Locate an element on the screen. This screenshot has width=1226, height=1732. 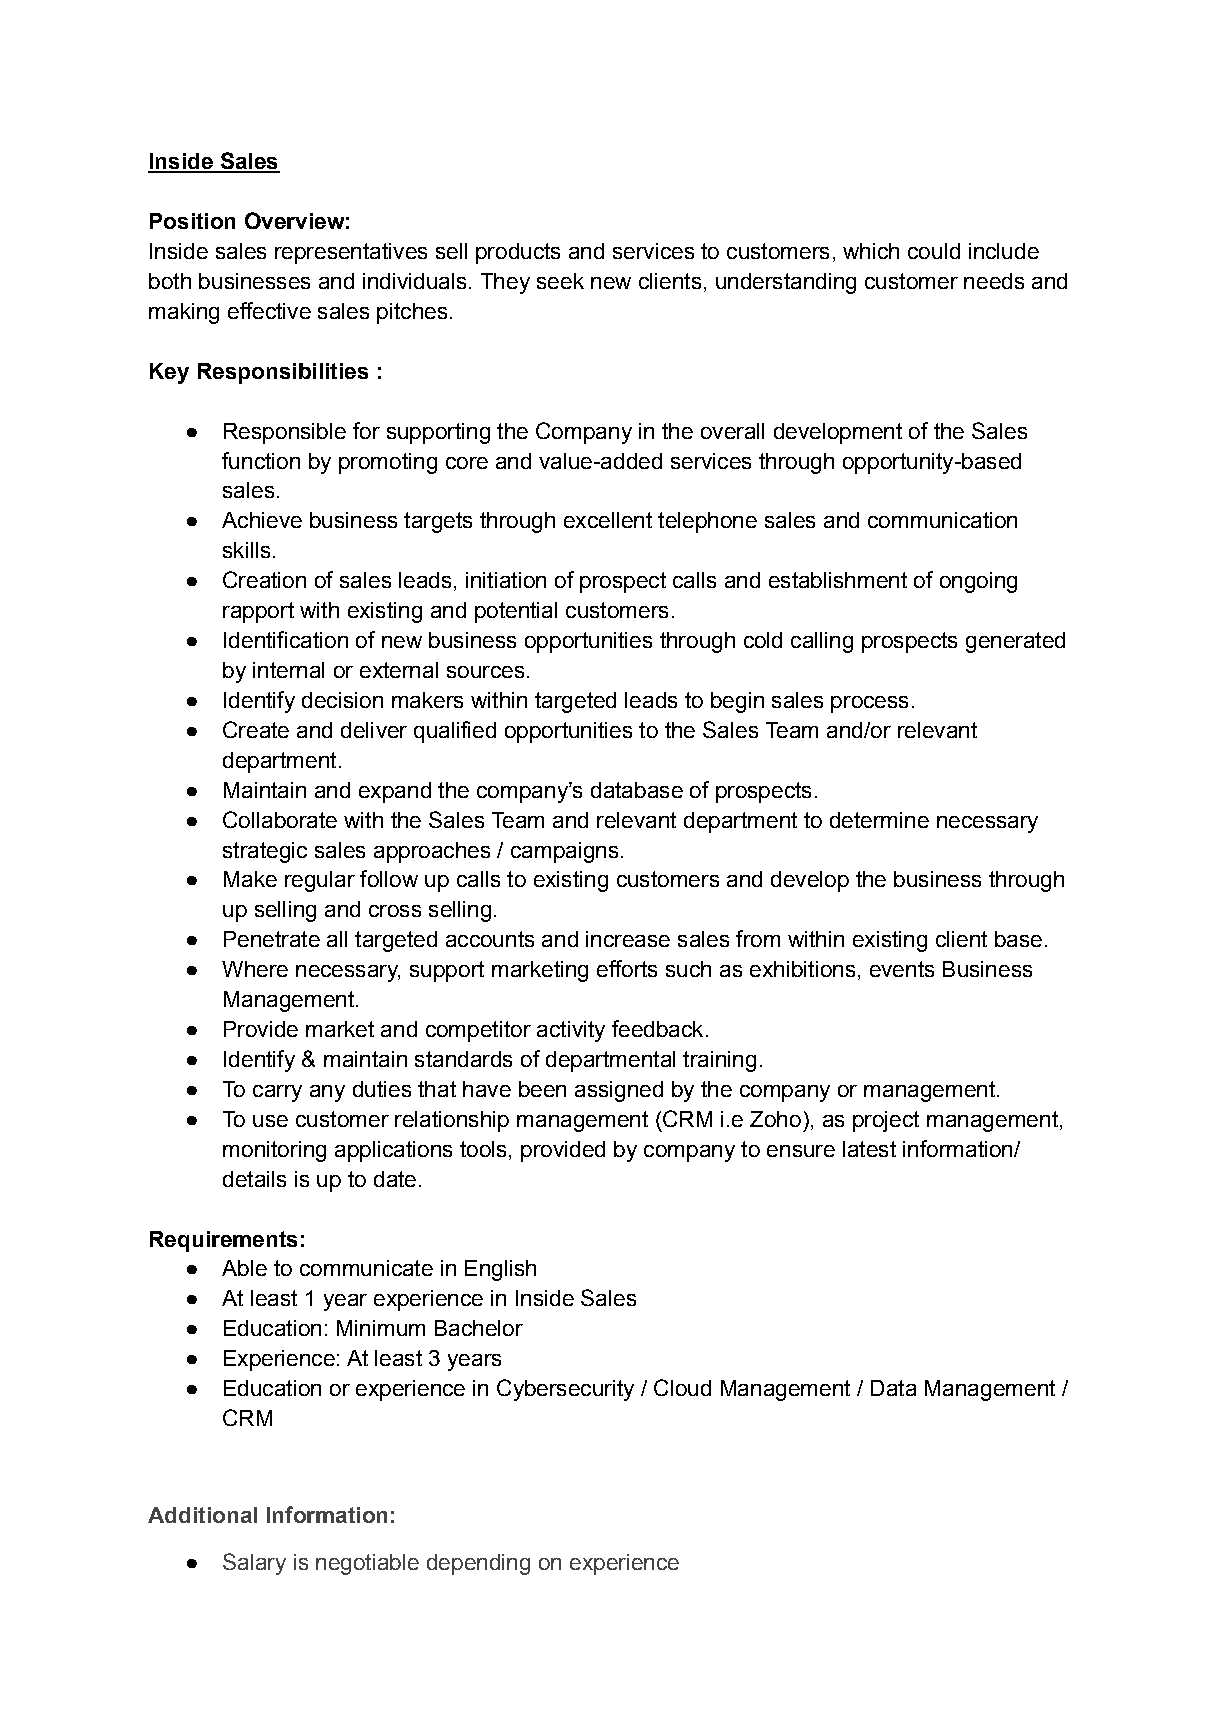
ongoing is located at coordinates (978, 582).
